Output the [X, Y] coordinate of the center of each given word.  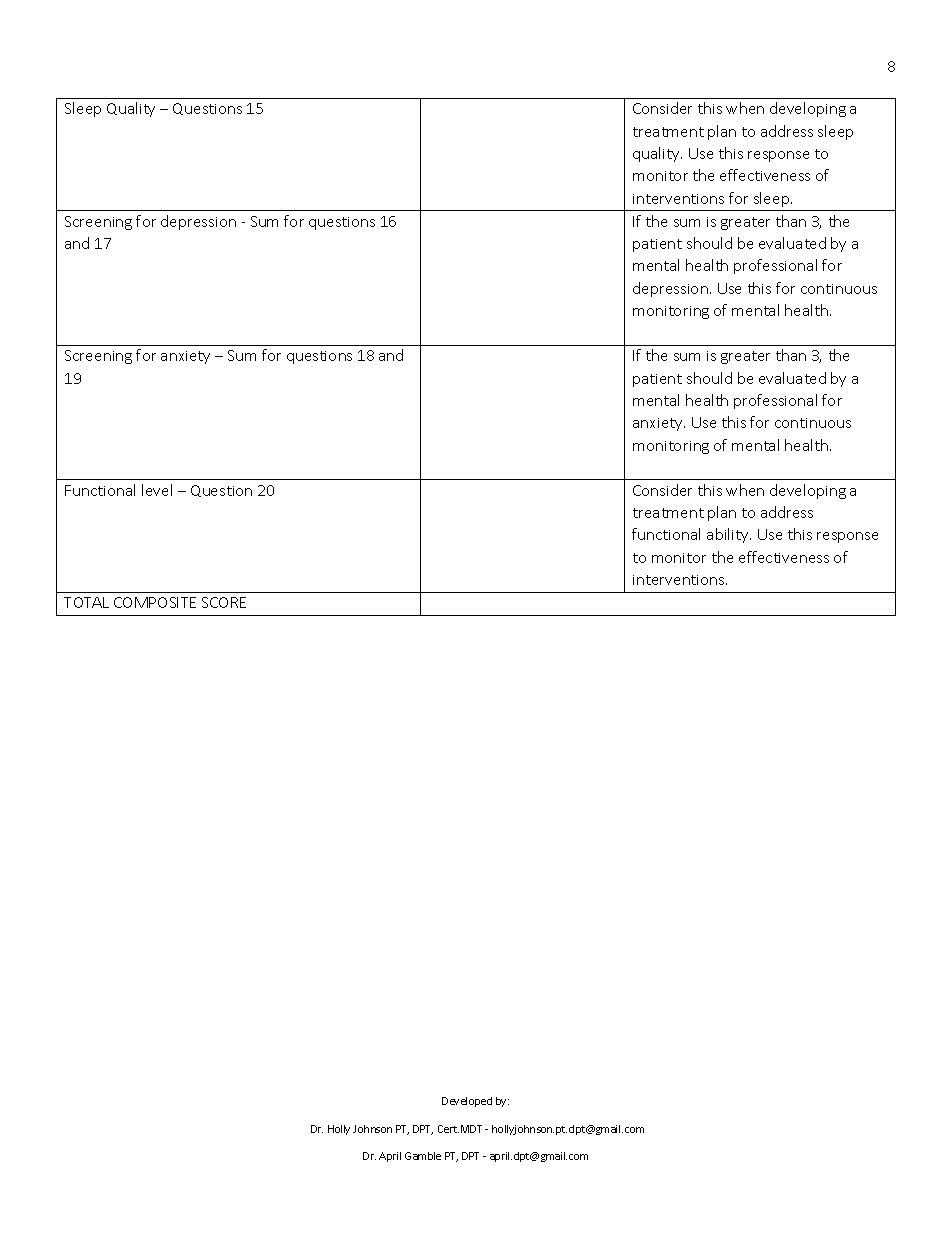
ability [729, 535]
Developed [467, 1102]
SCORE [224, 602]
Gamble [423, 1156]
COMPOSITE [155, 602]
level [157, 490]
